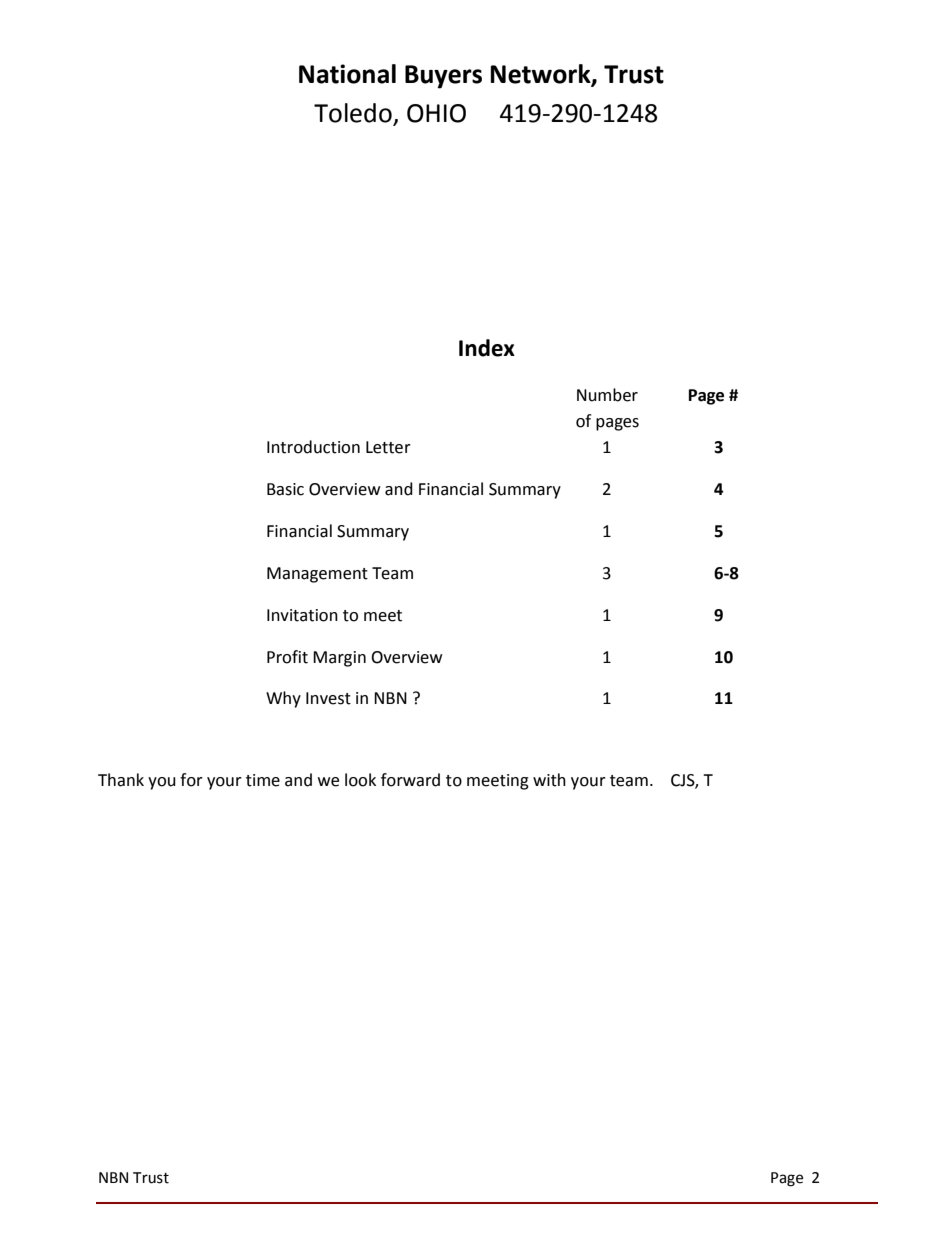 The image size is (952, 1233). Describe the element at coordinates (607, 395) in the document. I see `Number` at that location.
